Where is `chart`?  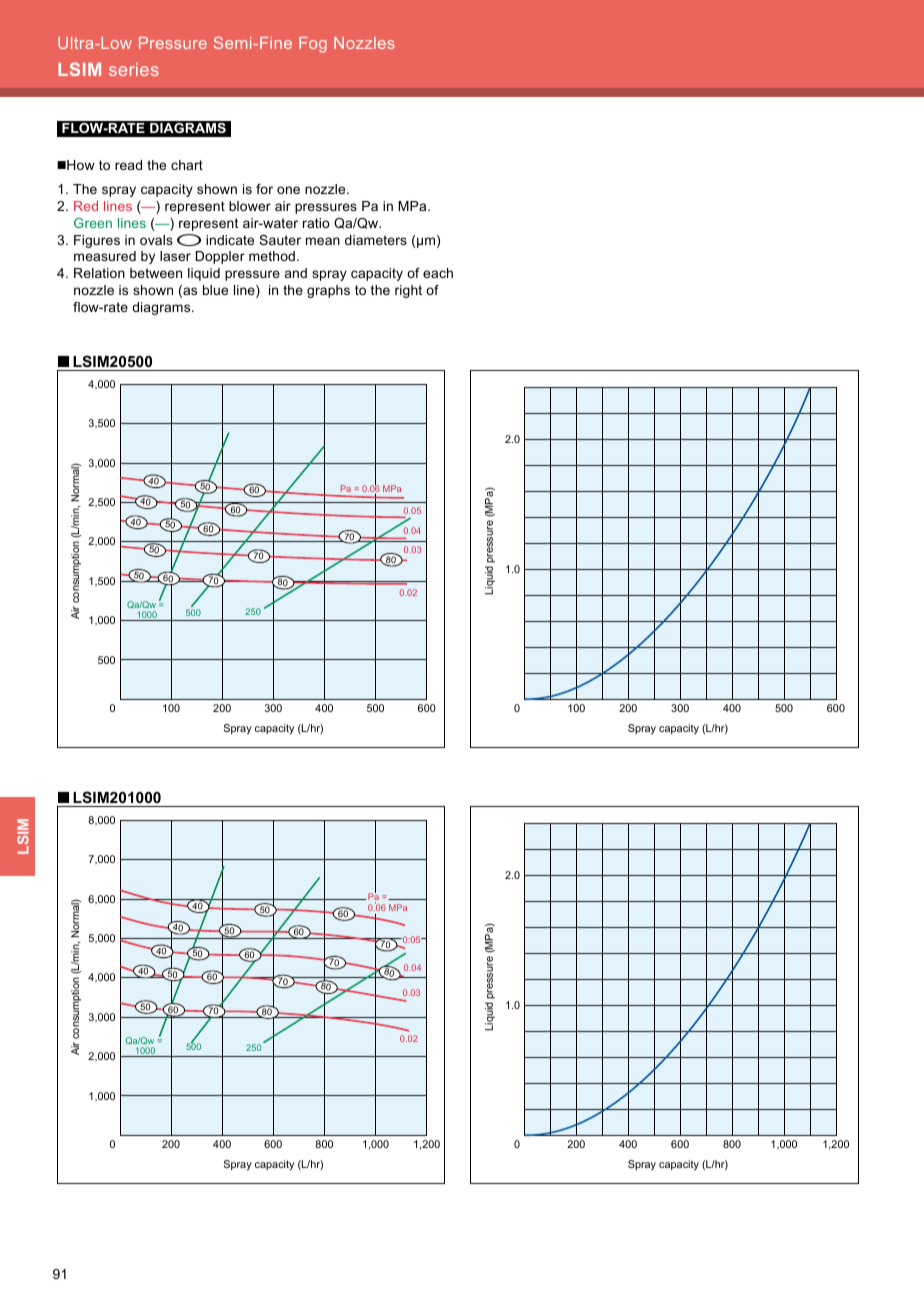 chart is located at coordinates (187, 165).
